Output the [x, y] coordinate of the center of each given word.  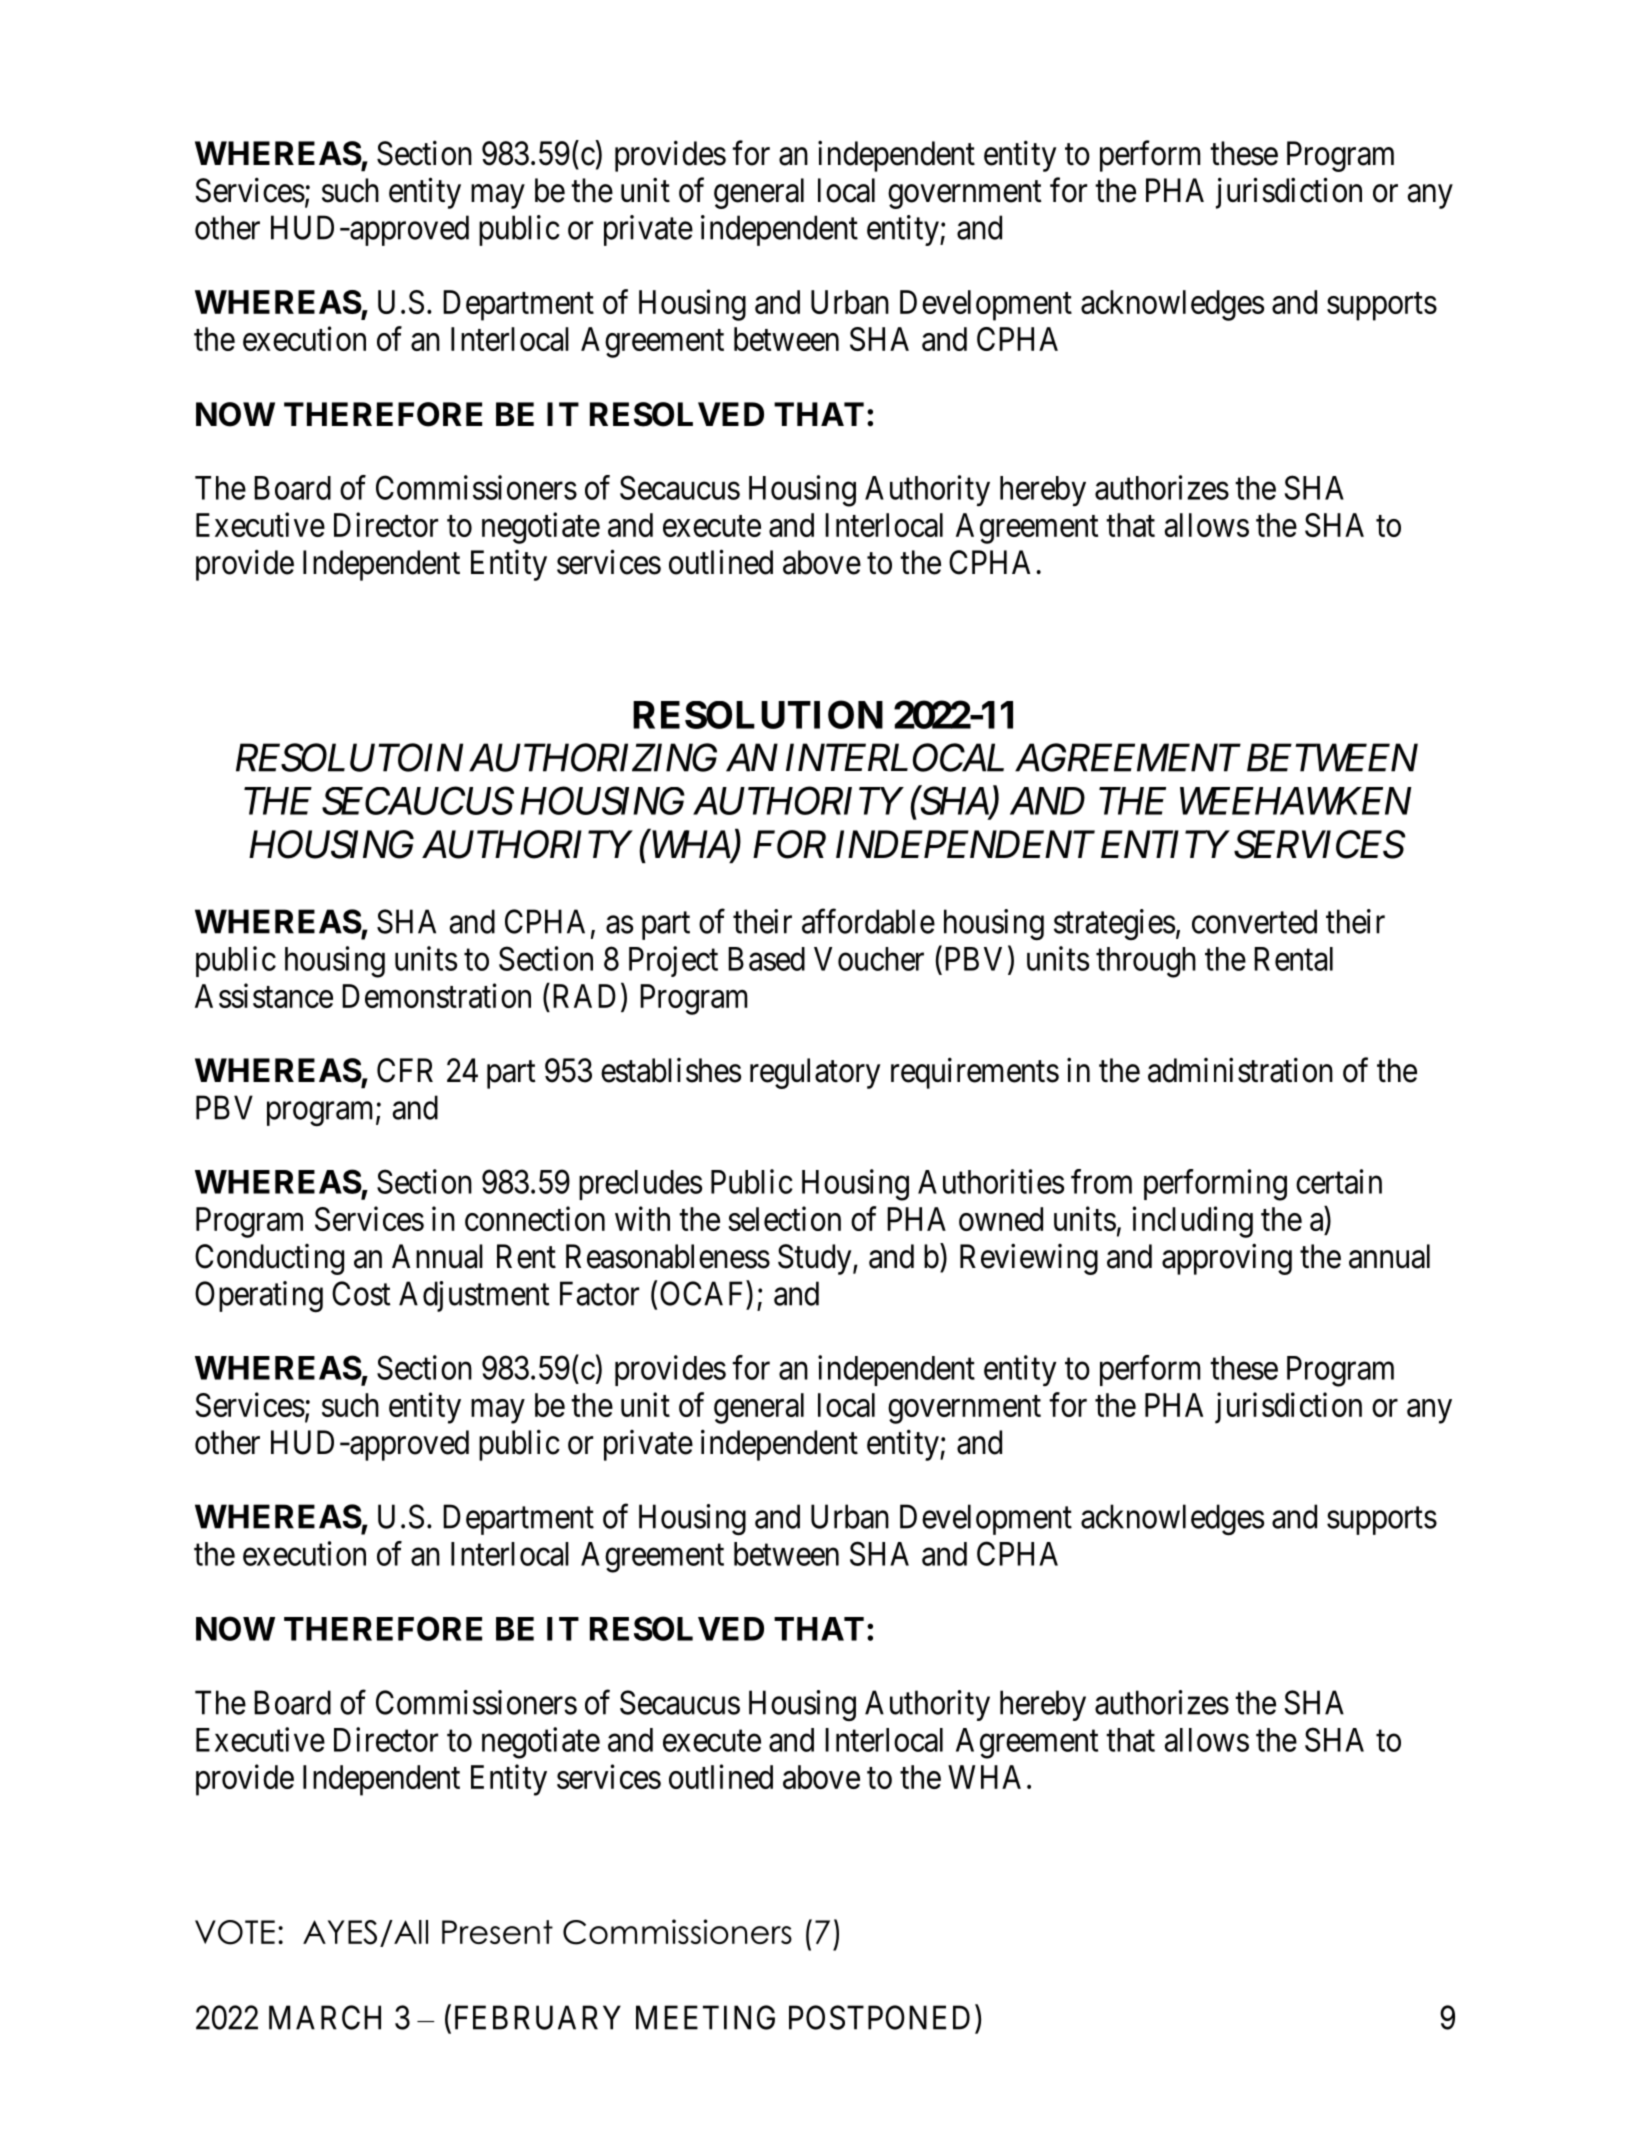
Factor [599, 1293]
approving [1227, 1259]
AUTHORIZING [593, 758]
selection [784, 1218]
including [1192, 1222]
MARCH [325, 2017]
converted [1254, 921]
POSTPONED [879, 2017]
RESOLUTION [758, 714]
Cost [361, 1293]
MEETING [705, 2017]
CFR [405, 1070]
